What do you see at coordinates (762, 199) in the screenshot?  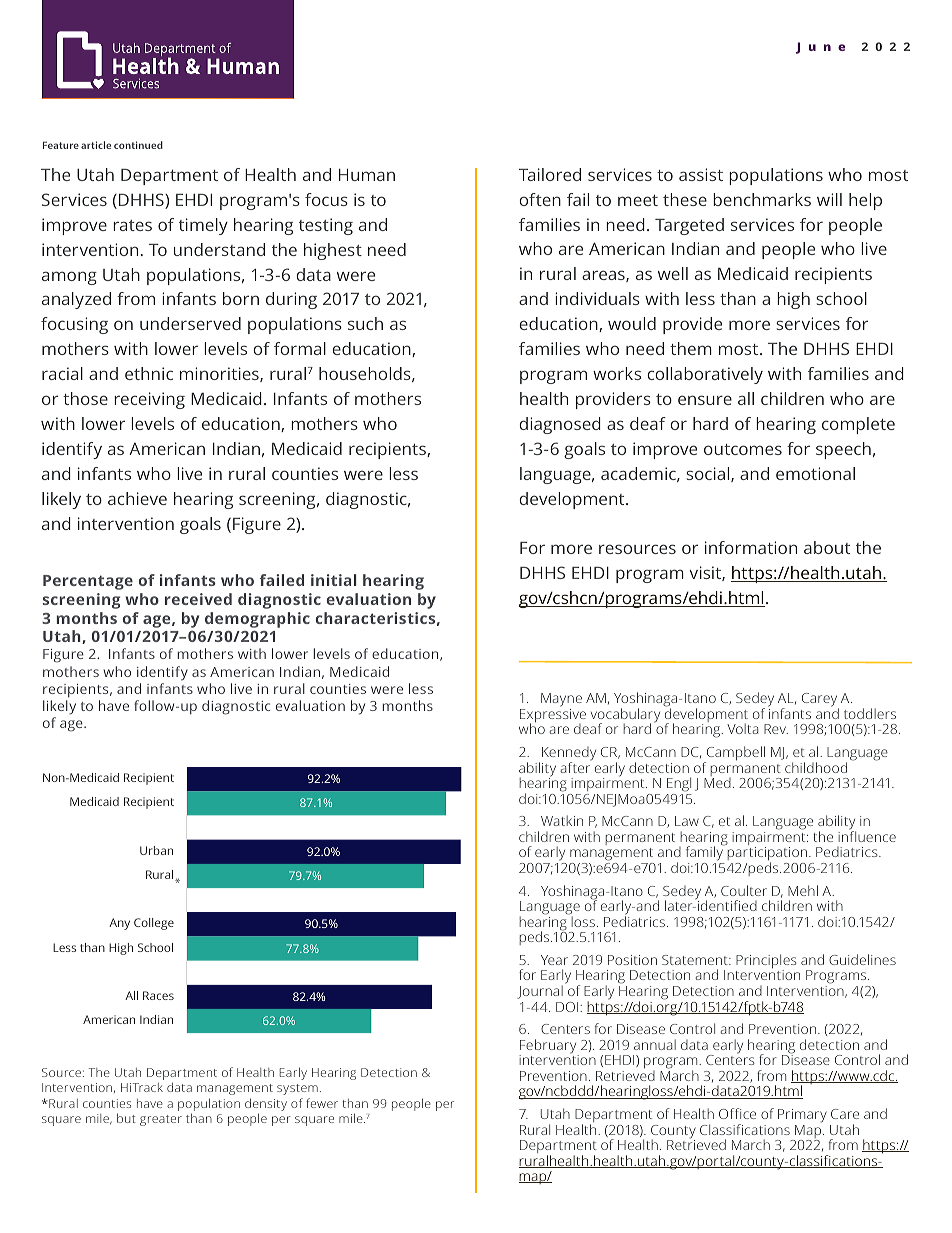 I see `benchmarks` at bounding box center [762, 199].
